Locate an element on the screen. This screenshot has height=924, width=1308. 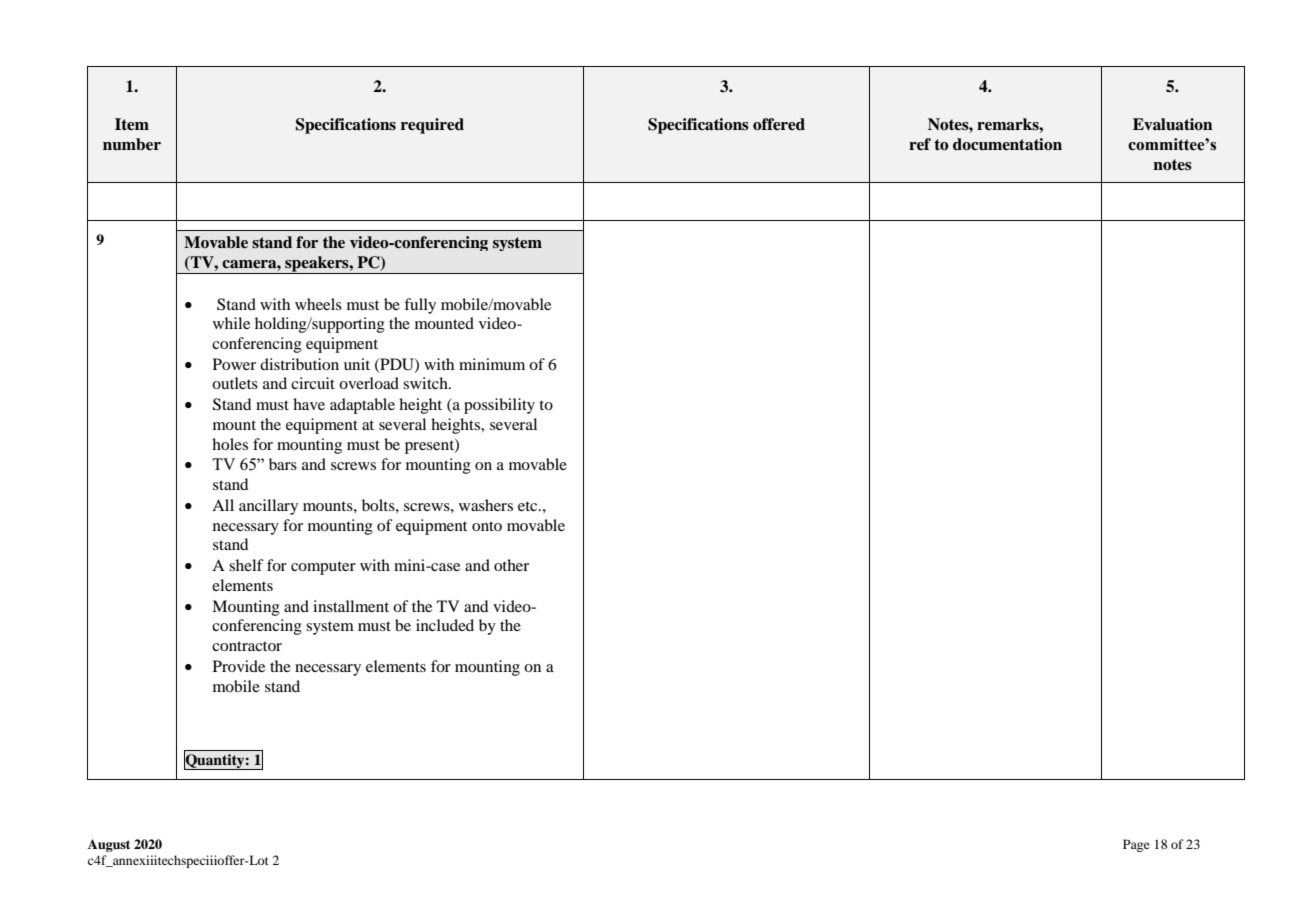
August is located at coordinates (109, 845).
